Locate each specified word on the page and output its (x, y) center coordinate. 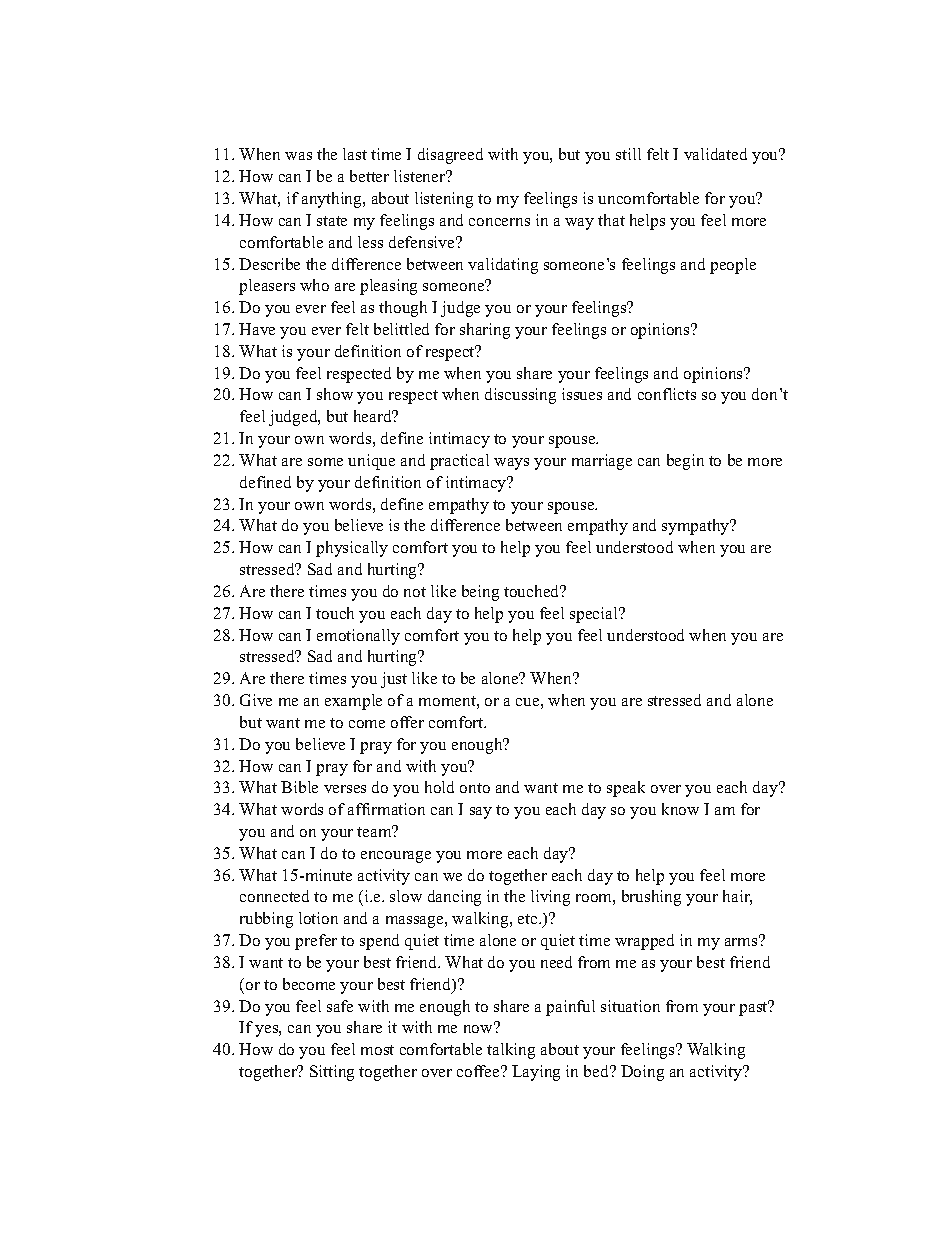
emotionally (358, 637)
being (480, 593)
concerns (499, 222)
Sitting (332, 1073)
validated (715, 154)
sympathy (697, 527)
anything (333, 200)
